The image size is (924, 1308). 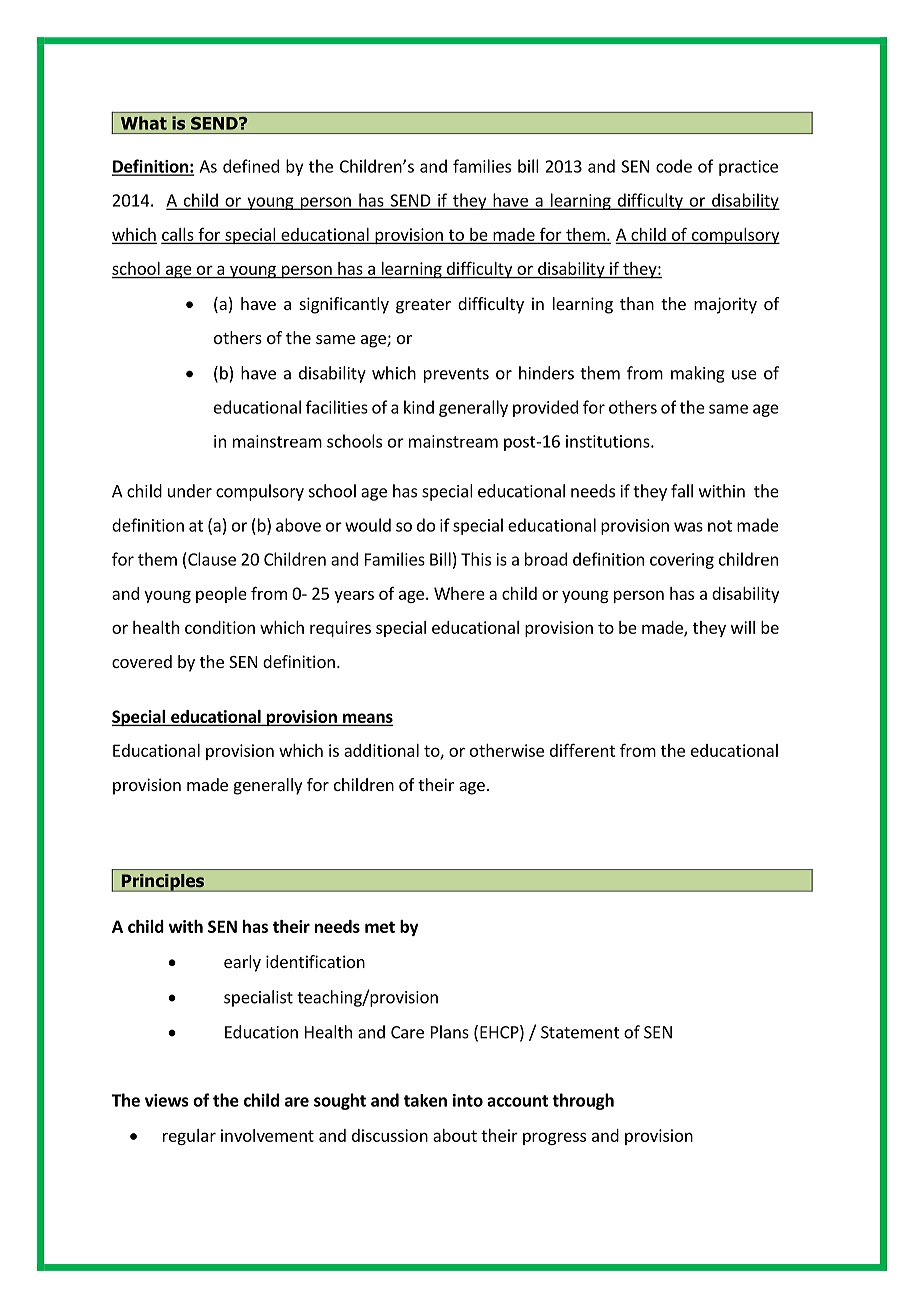 I want to click on met, so click(x=380, y=927).
